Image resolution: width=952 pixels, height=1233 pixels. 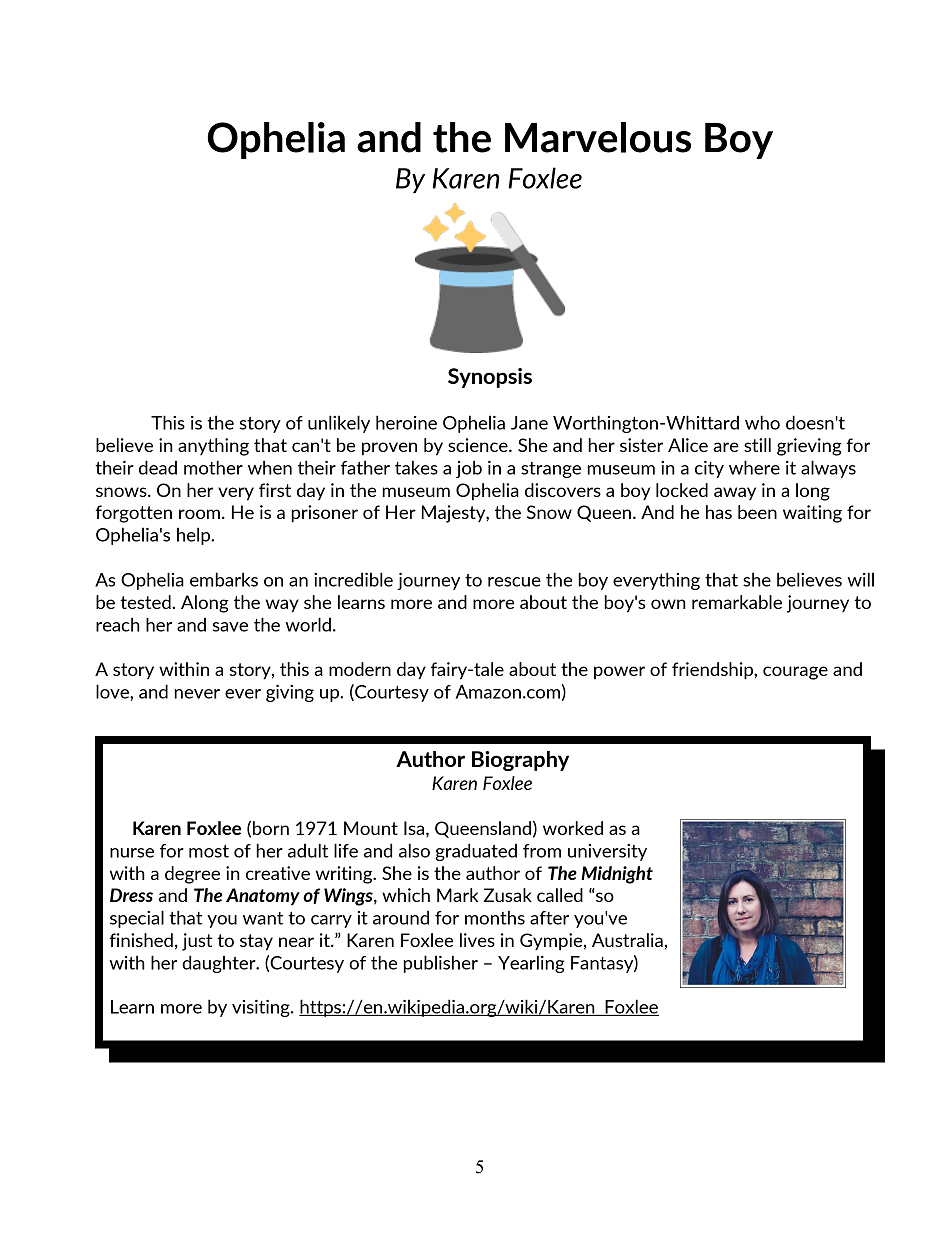 I want to click on who, so click(x=762, y=422).
